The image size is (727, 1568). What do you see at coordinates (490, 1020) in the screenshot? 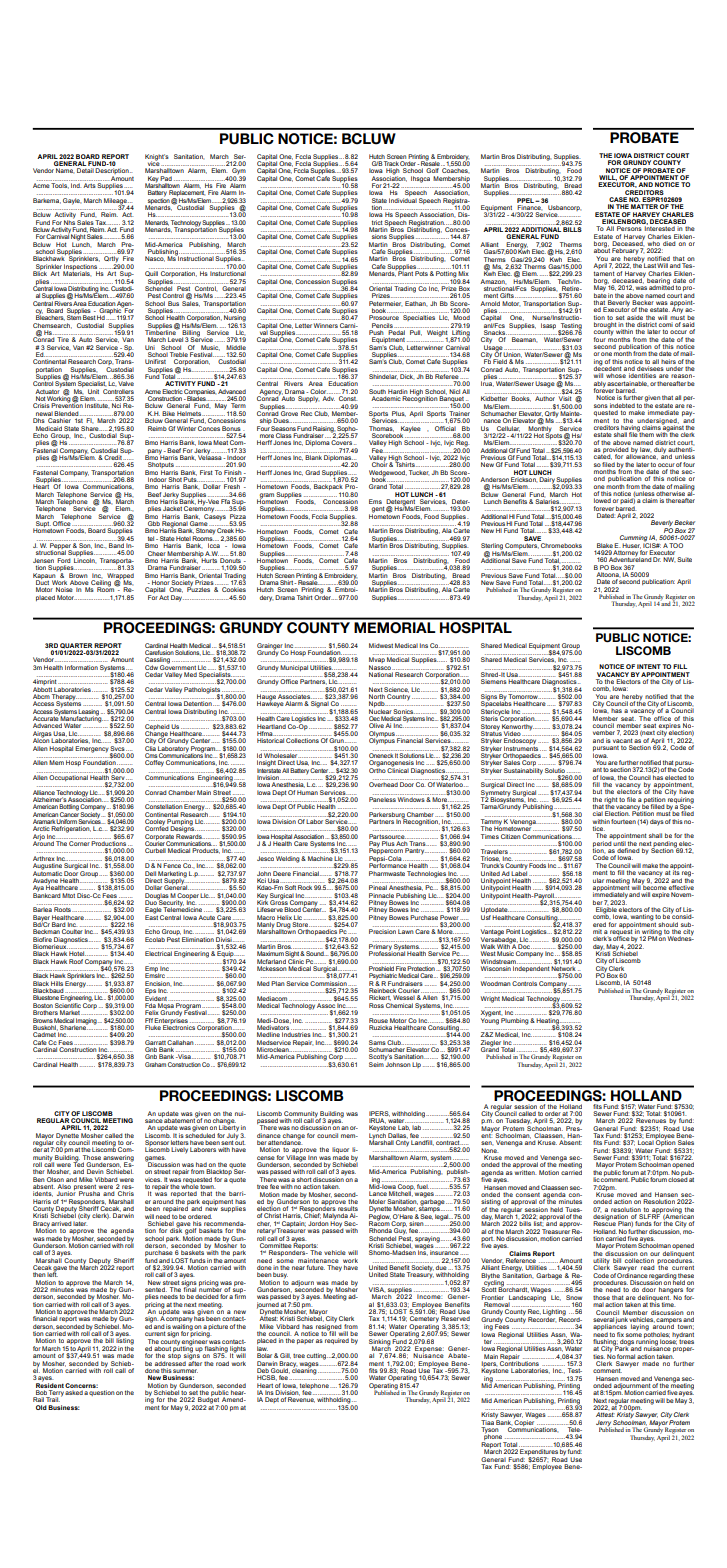
I see `Young` at bounding box center [490, 1020].
